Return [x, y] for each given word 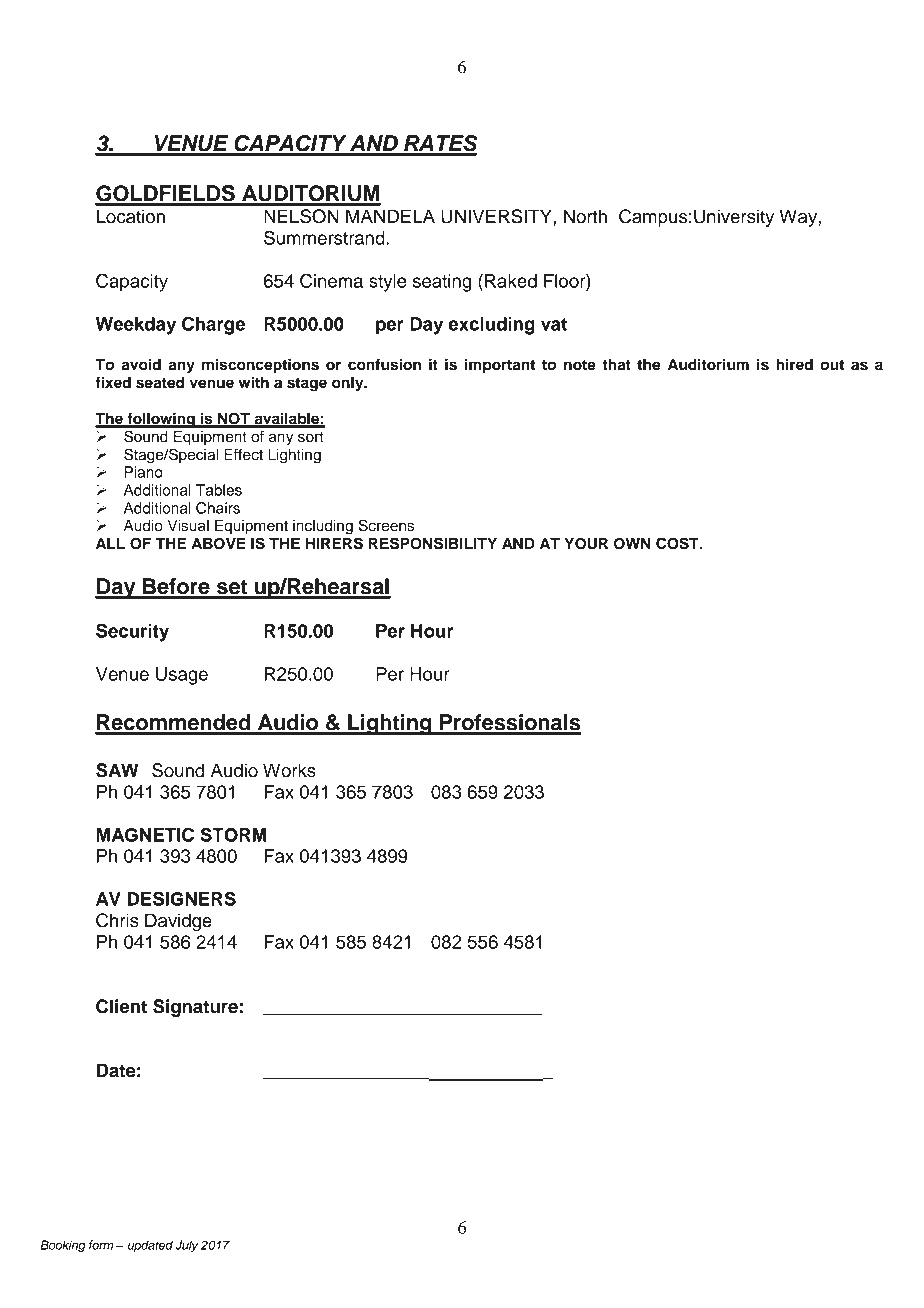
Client [121, 1006]
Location [131, 216]
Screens [386, 525]
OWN [632, 544]
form [101, 1245]
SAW [117, 770]
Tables [219, 490]
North [585, 216]
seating [442, 283]
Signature [195, 1008]
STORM [233, 834]
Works [289, 770]
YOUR [586, 544]
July [186, 1246]
